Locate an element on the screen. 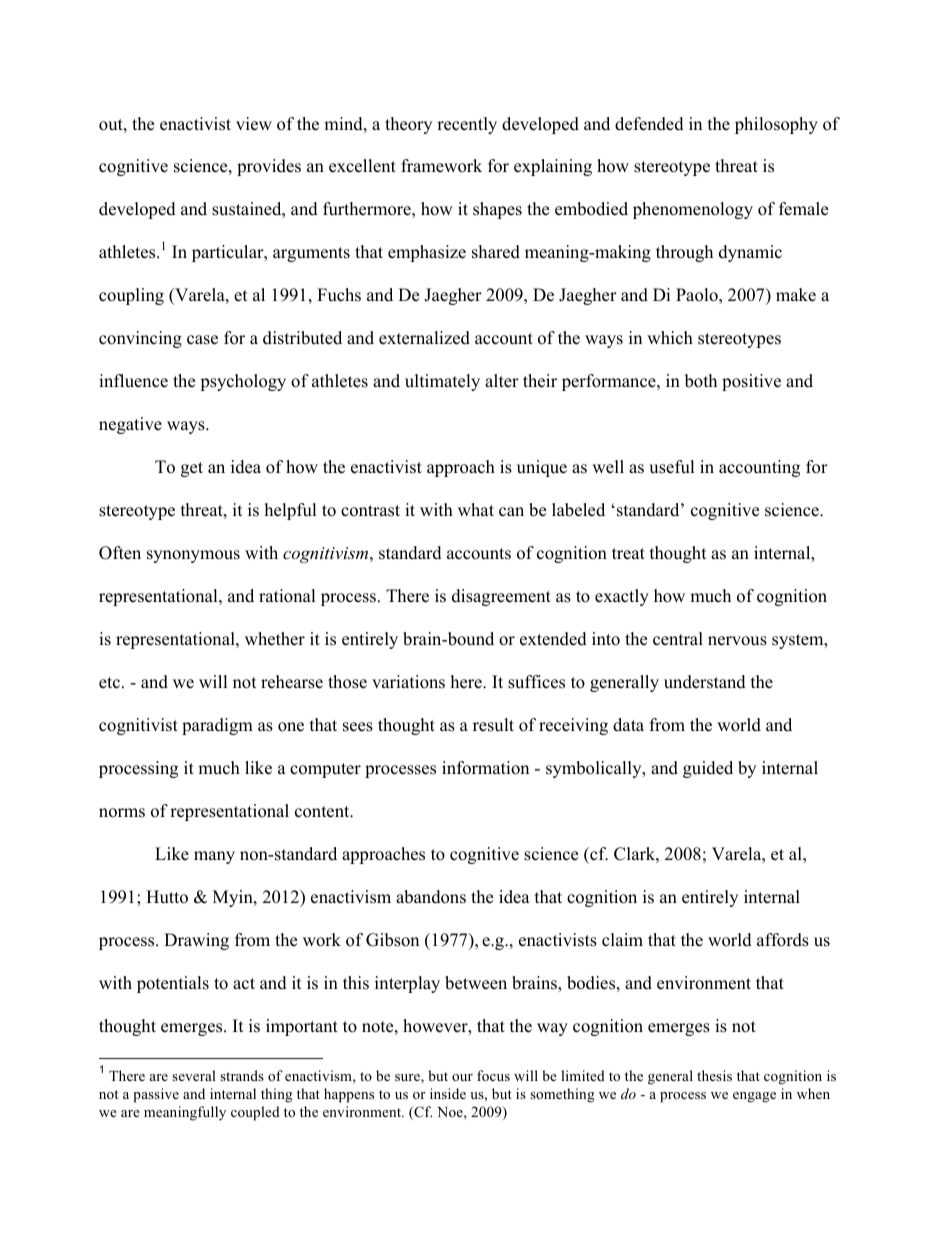 This screenshot has height=1233, width=952. recently is located at coordinates (467, 125).
